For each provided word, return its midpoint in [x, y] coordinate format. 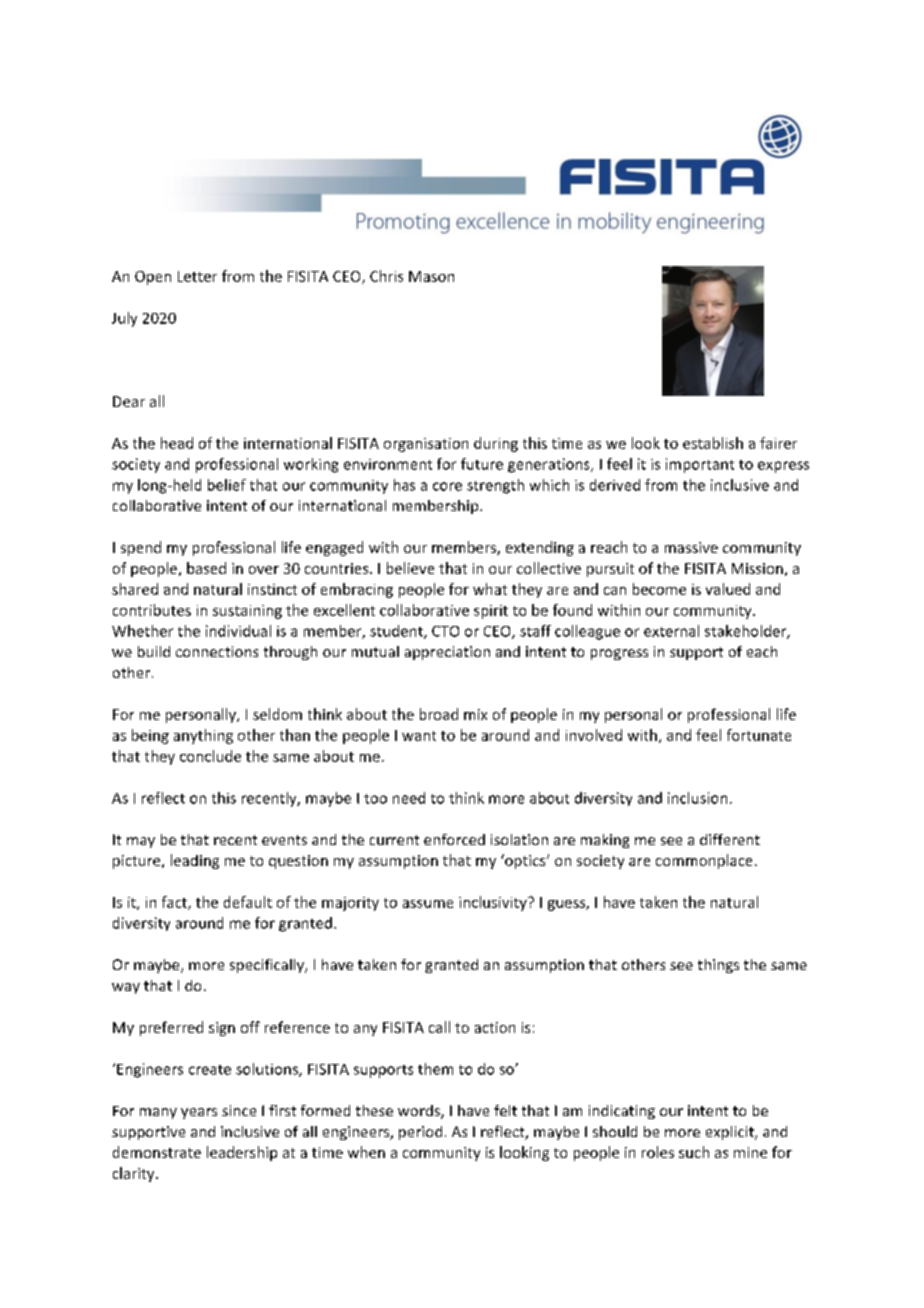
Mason [431, 276]
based [206, 568]
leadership [242, 1153]
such [694, 1152]
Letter [197, 276]
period [420, 1133]
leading [195, 861]
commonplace [704, 861]
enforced [454, 839]
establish [713, 443]
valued [728, 589]
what [490, 589]
